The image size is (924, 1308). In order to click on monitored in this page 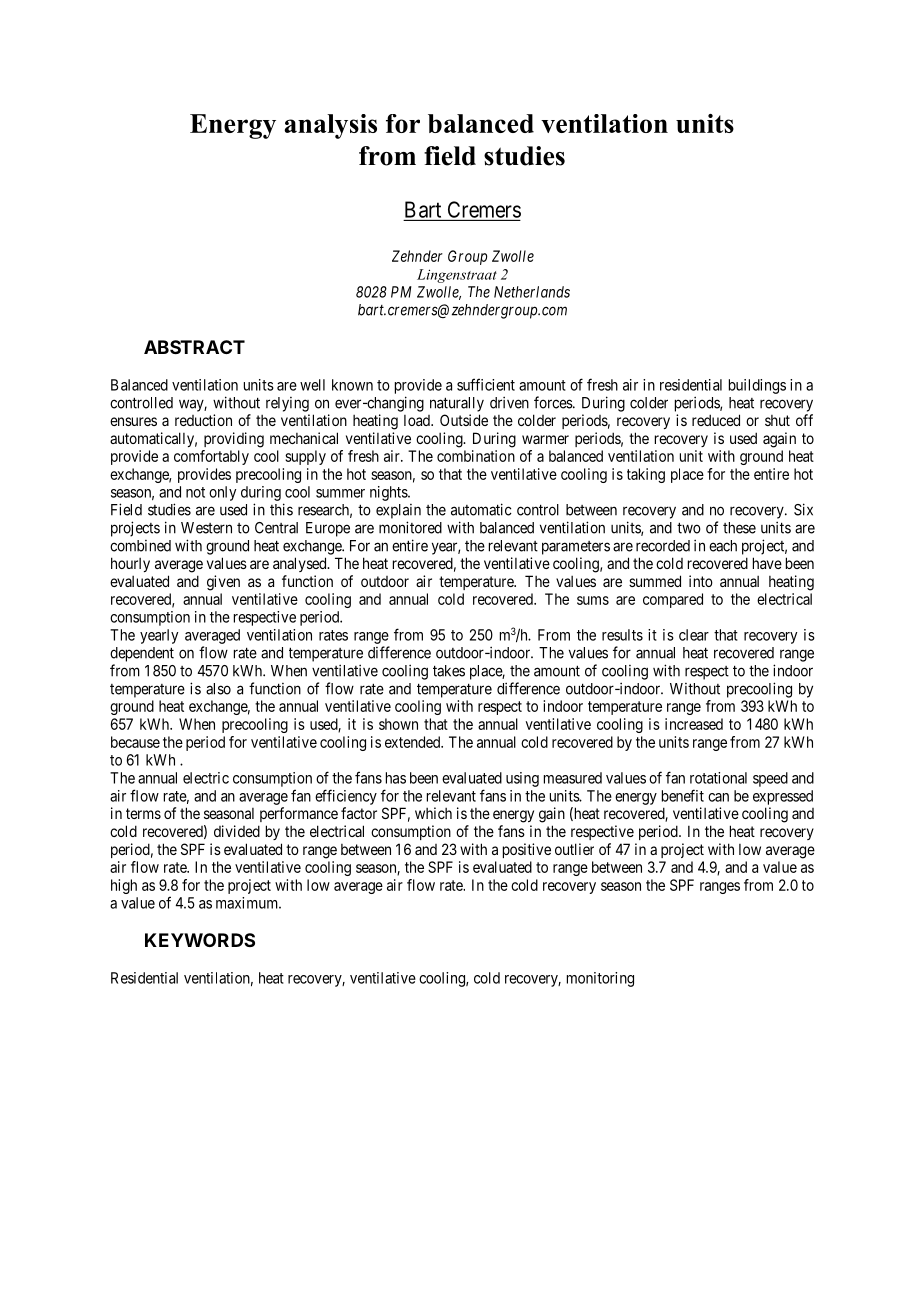, I will do `click(410, 527)`.
